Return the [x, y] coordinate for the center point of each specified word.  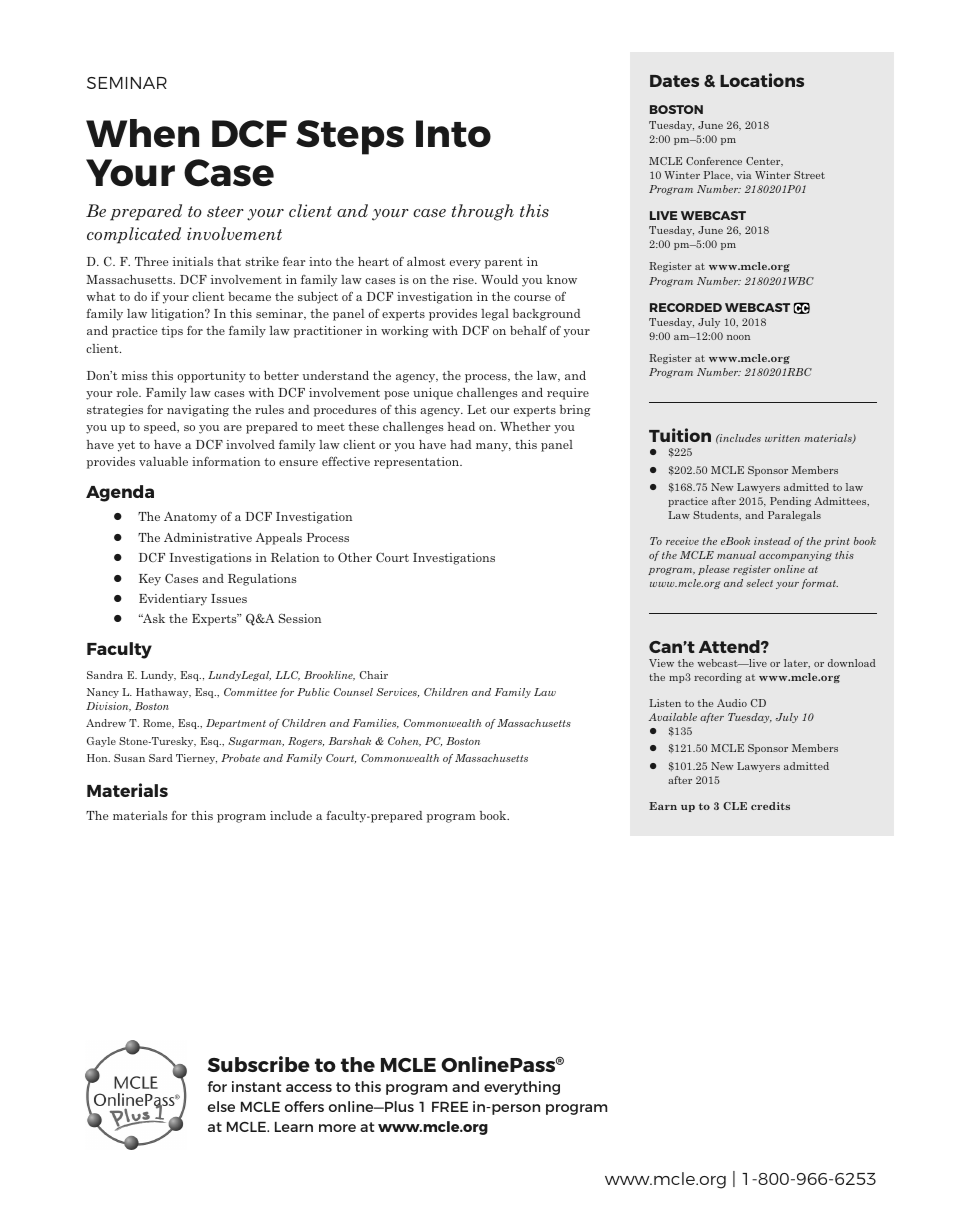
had [461, 444]
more [337, 1128]
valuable [163, 461]
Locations [762, 80]
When [142, 133]
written [782, 438]
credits [770, 806]
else [221, 1106]
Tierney [196, 759]
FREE [450, 1106]
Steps [350, 137]
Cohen [404, 742]
